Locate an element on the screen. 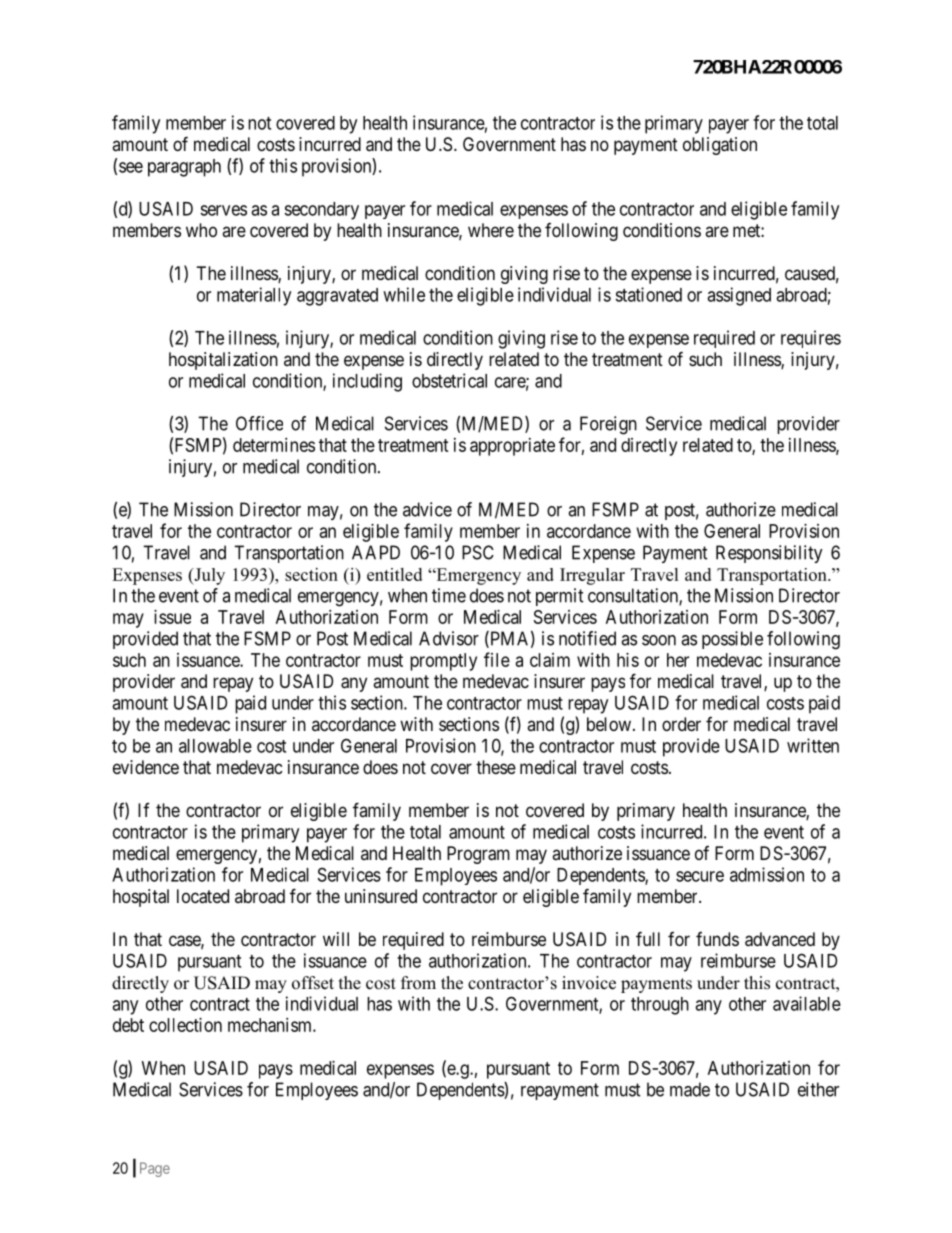 This screenshot has height=1233, width=952. obligation is located at coordinates (720, 146).
